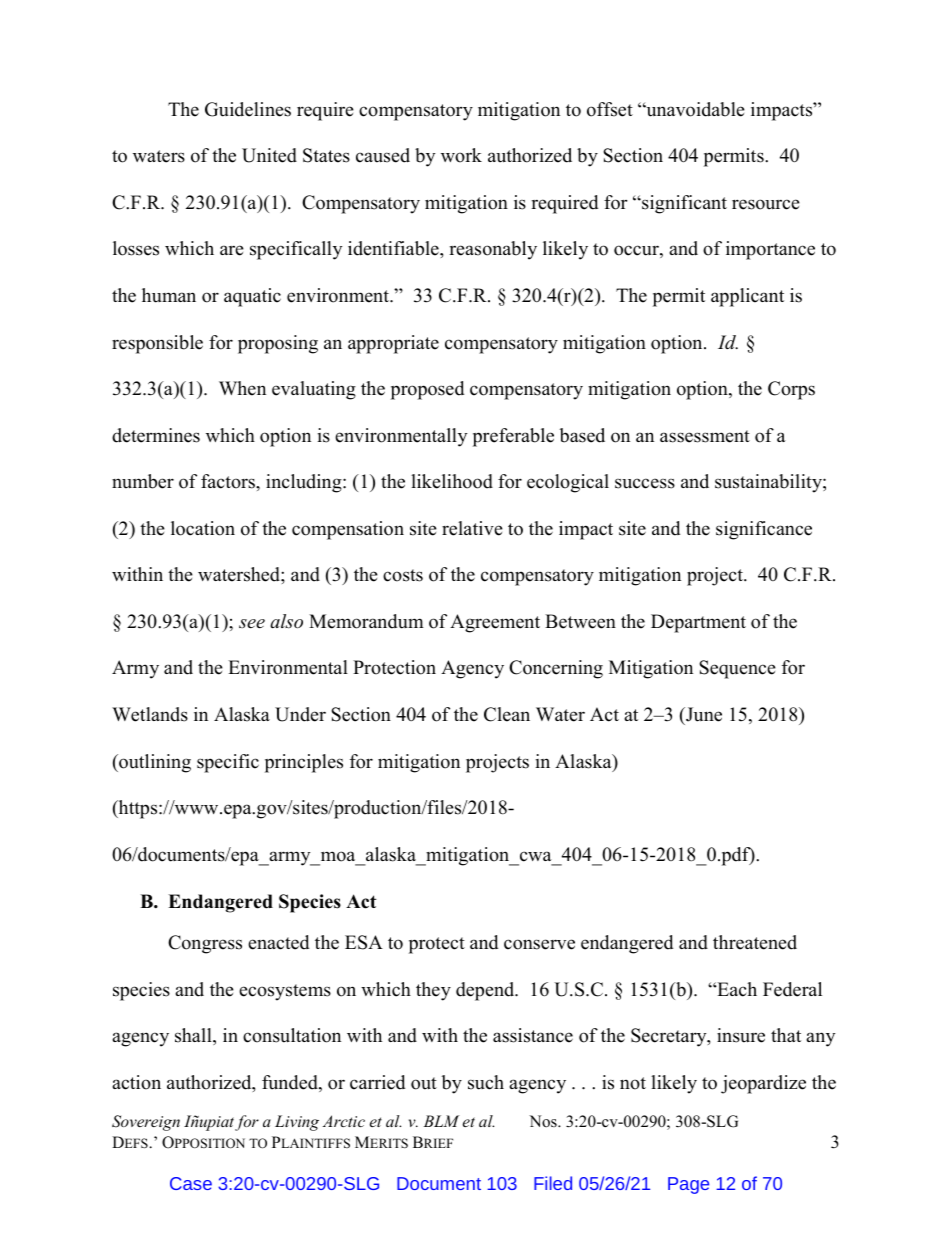 This image has width=952, height=1233. I want to click on Sequence, so click(737, 669).
